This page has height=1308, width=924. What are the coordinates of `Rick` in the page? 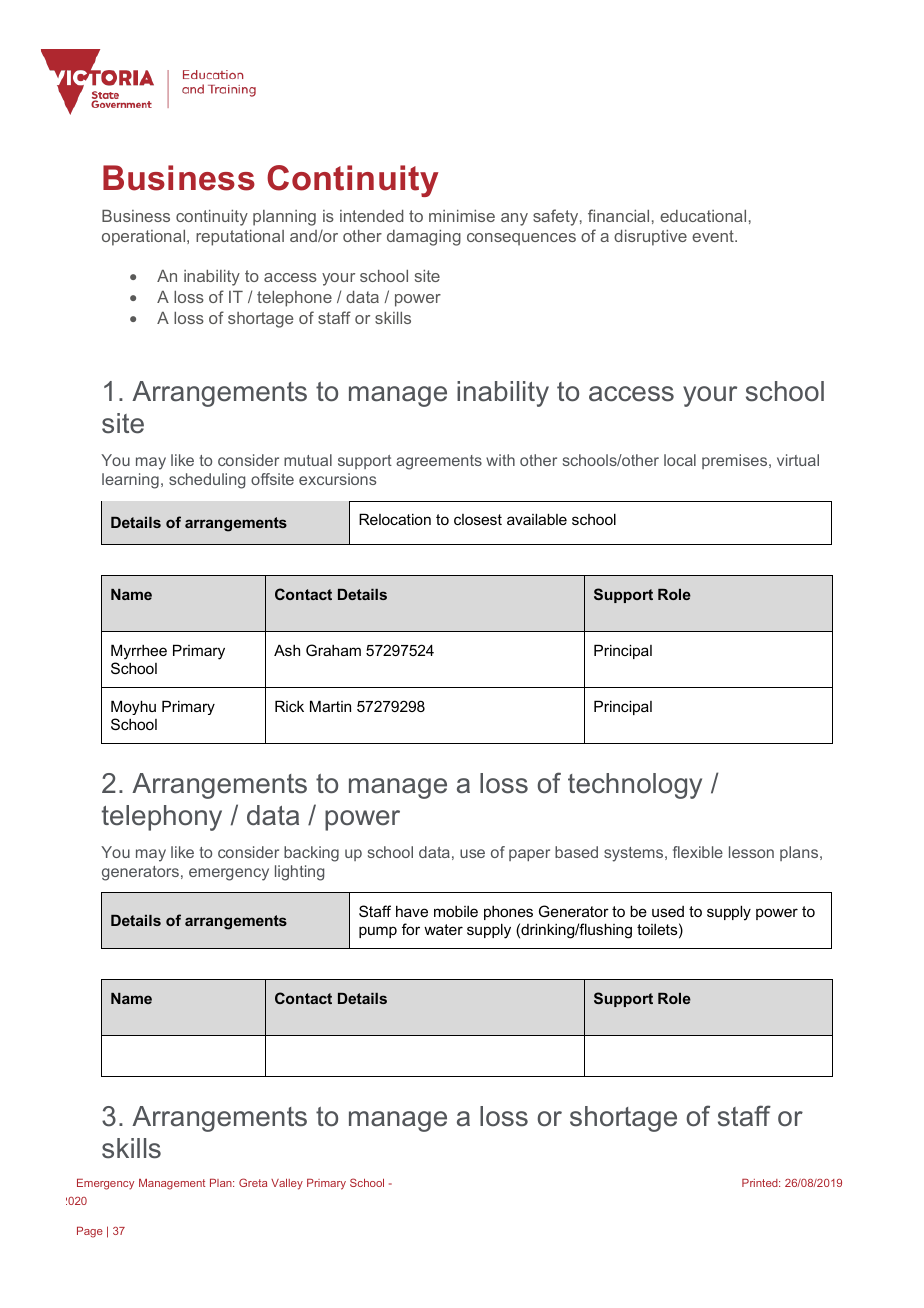 It's located at (289, 706).
